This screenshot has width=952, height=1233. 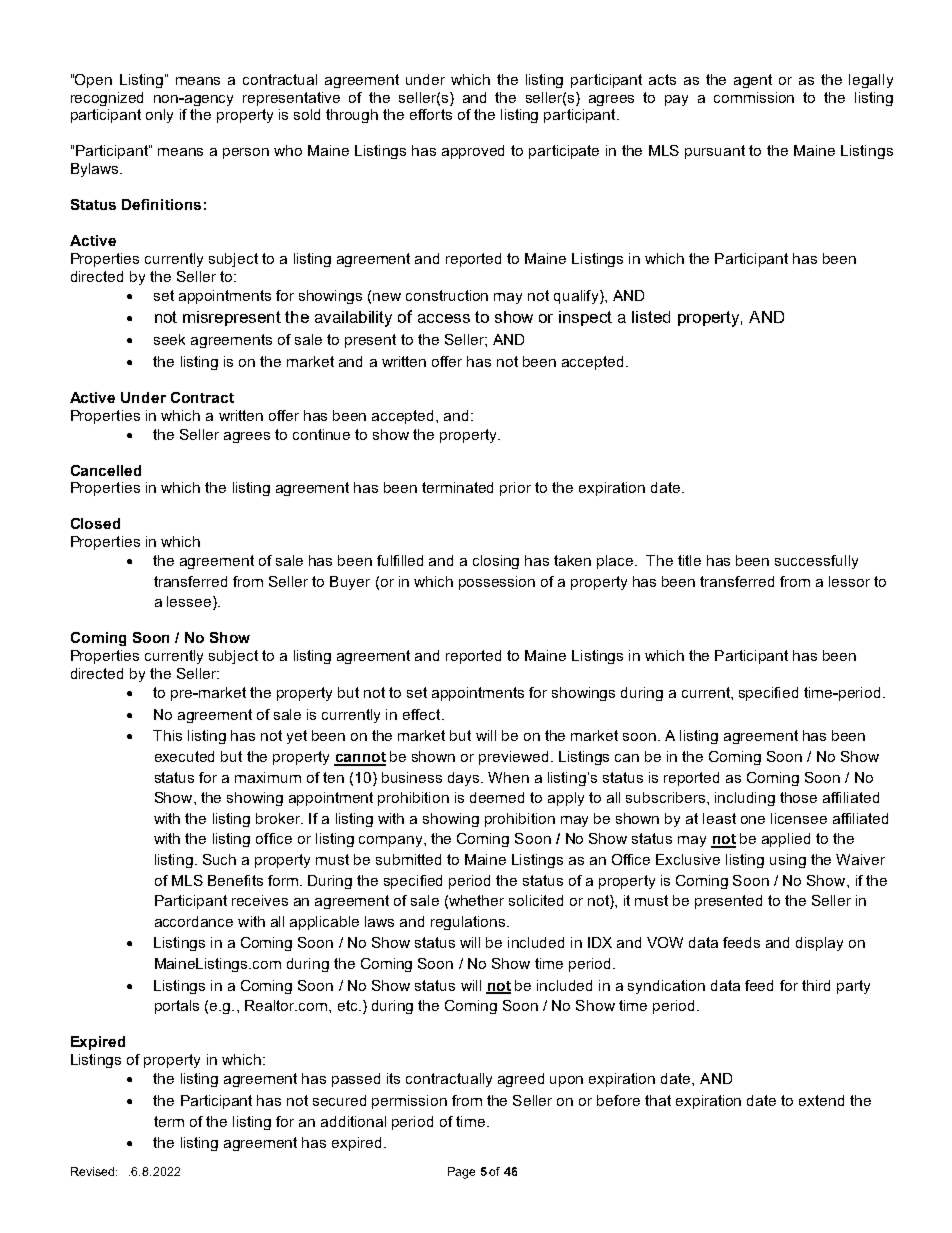 I want to click on lessee, so click(x=189, y=601).
